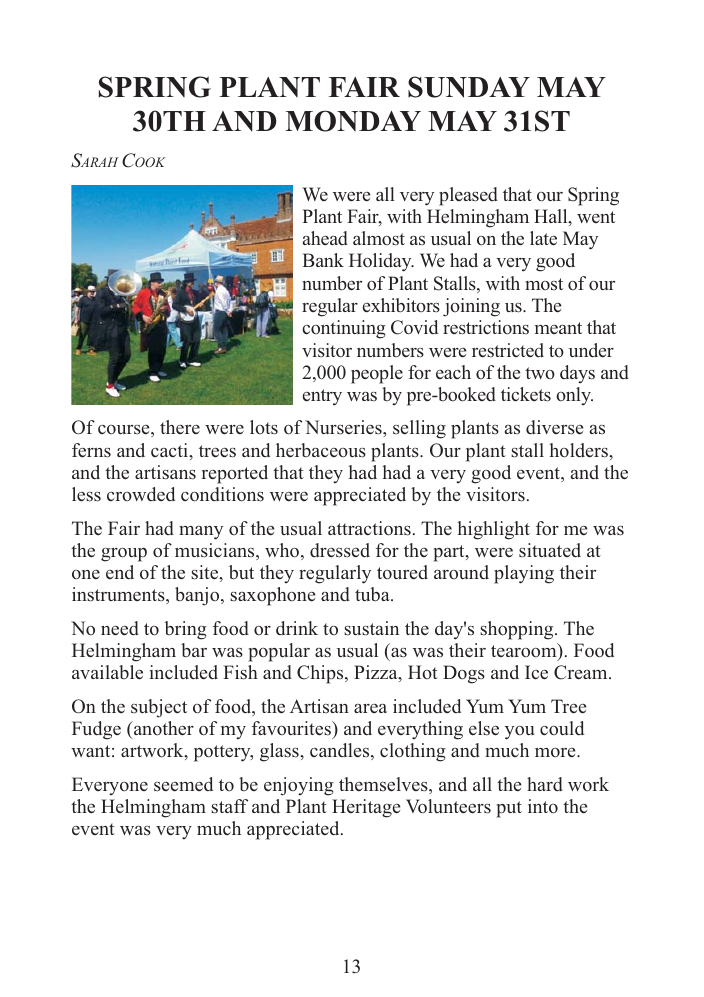 The width and height of the screenshot is (704, 997). Describe the element at coordinates (344, 329) in the screenshot. I see `continuing` at that location.
